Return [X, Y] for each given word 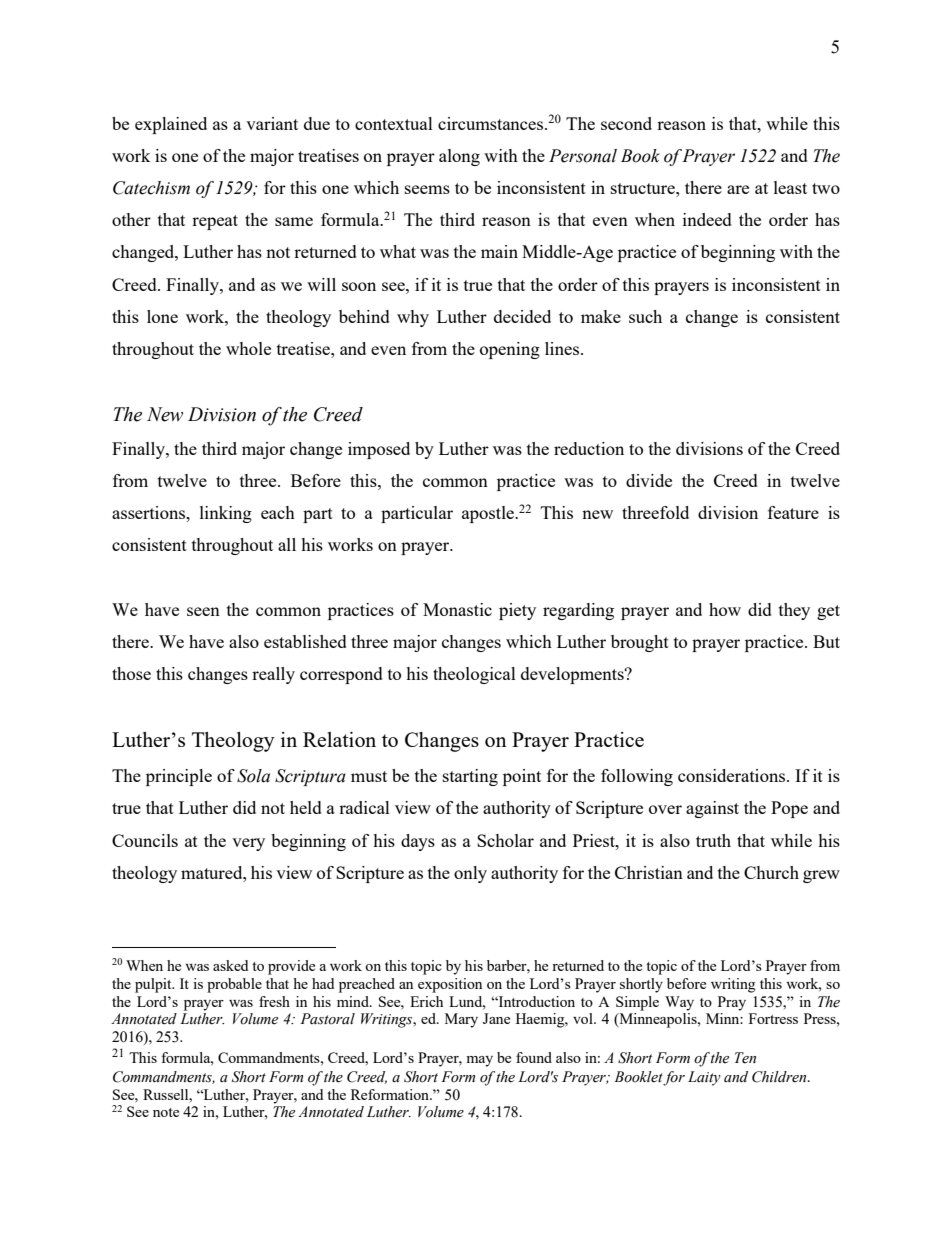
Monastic [457, 609]
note [166, 1112]
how [725, 609]
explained [171, 125]
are [738, 189]
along [459, 157]
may [479, 1061]
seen [203, 611]
